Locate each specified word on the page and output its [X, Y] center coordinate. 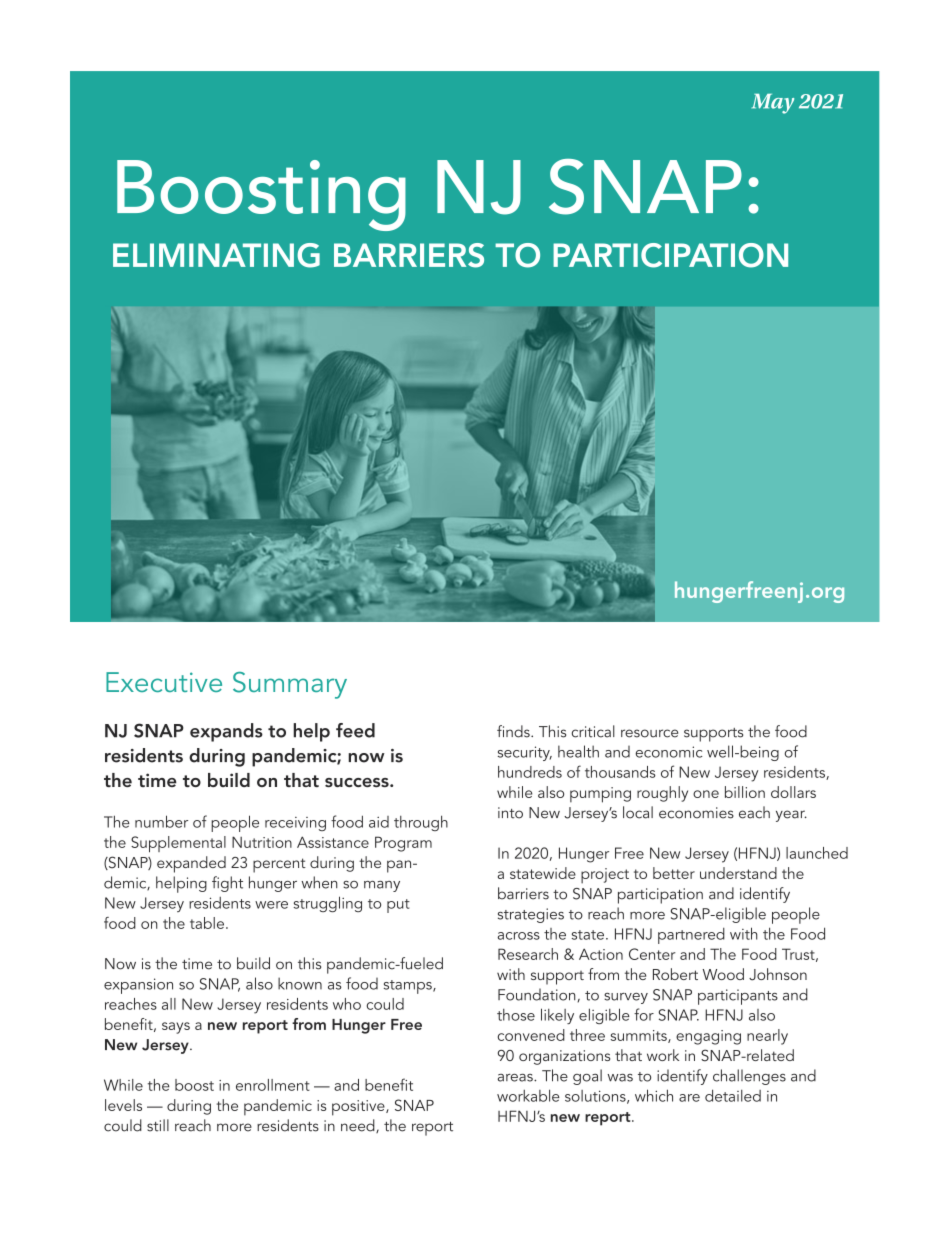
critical [593, 731]
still [158, 1125]
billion [745, 792]
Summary [290, 685]
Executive [164, 682]
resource [649, 733]
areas [516, 1078]
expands [226, 732]
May [773, 104]
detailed [733, 1095]
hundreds [530, 772]
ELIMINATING [216, 255]
